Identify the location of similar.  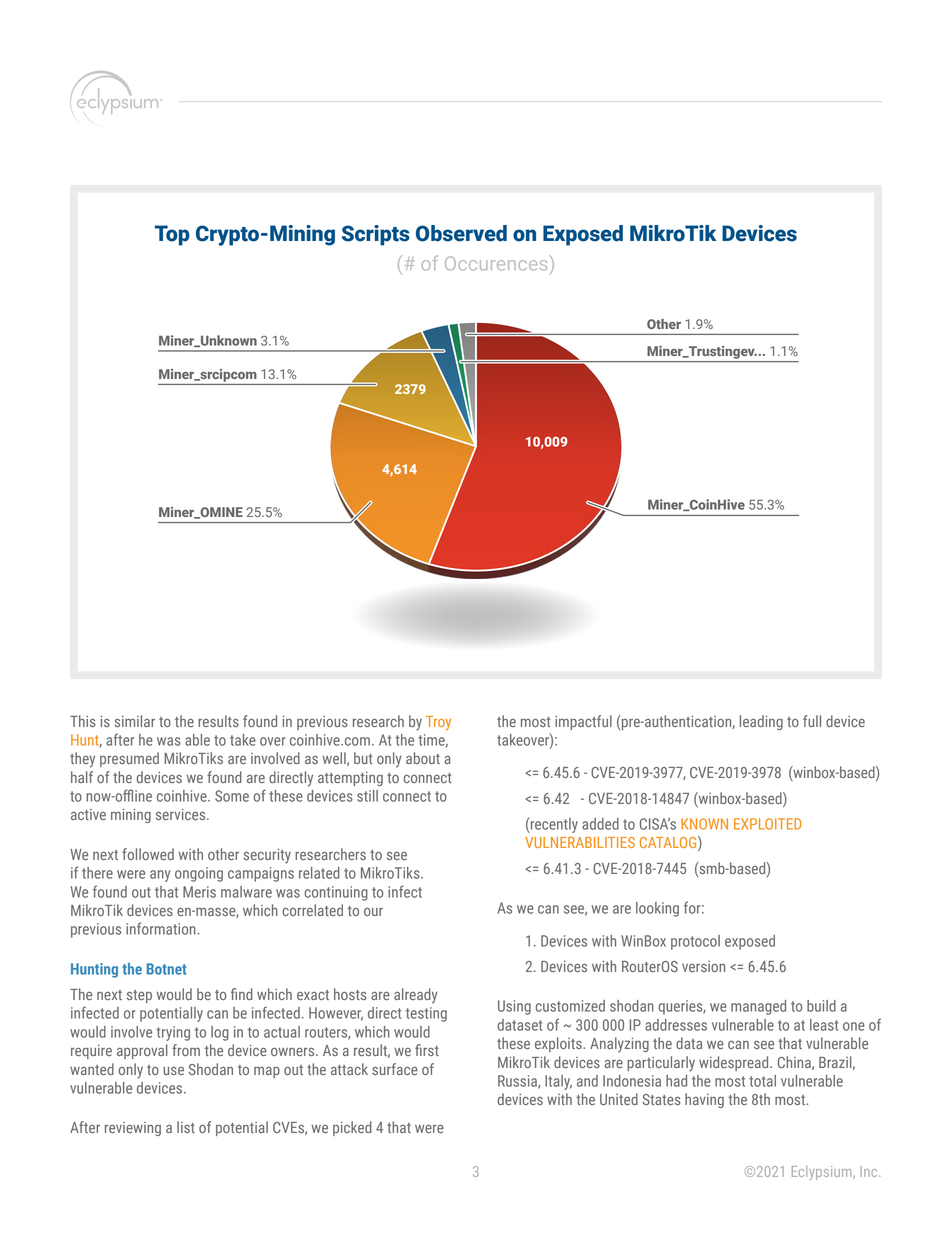
(135, 721).
